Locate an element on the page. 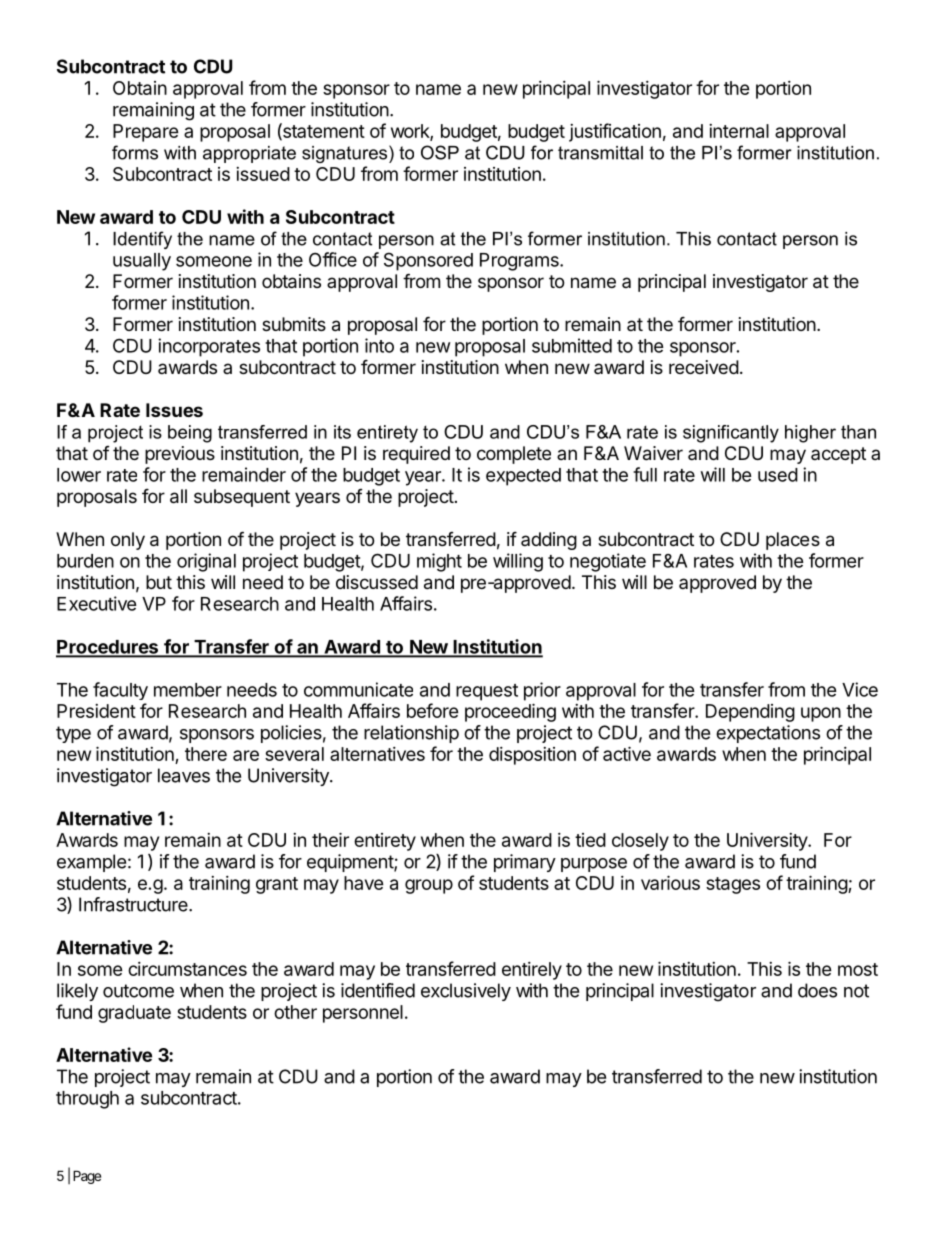  forms is located at coordinates (135, 152).
